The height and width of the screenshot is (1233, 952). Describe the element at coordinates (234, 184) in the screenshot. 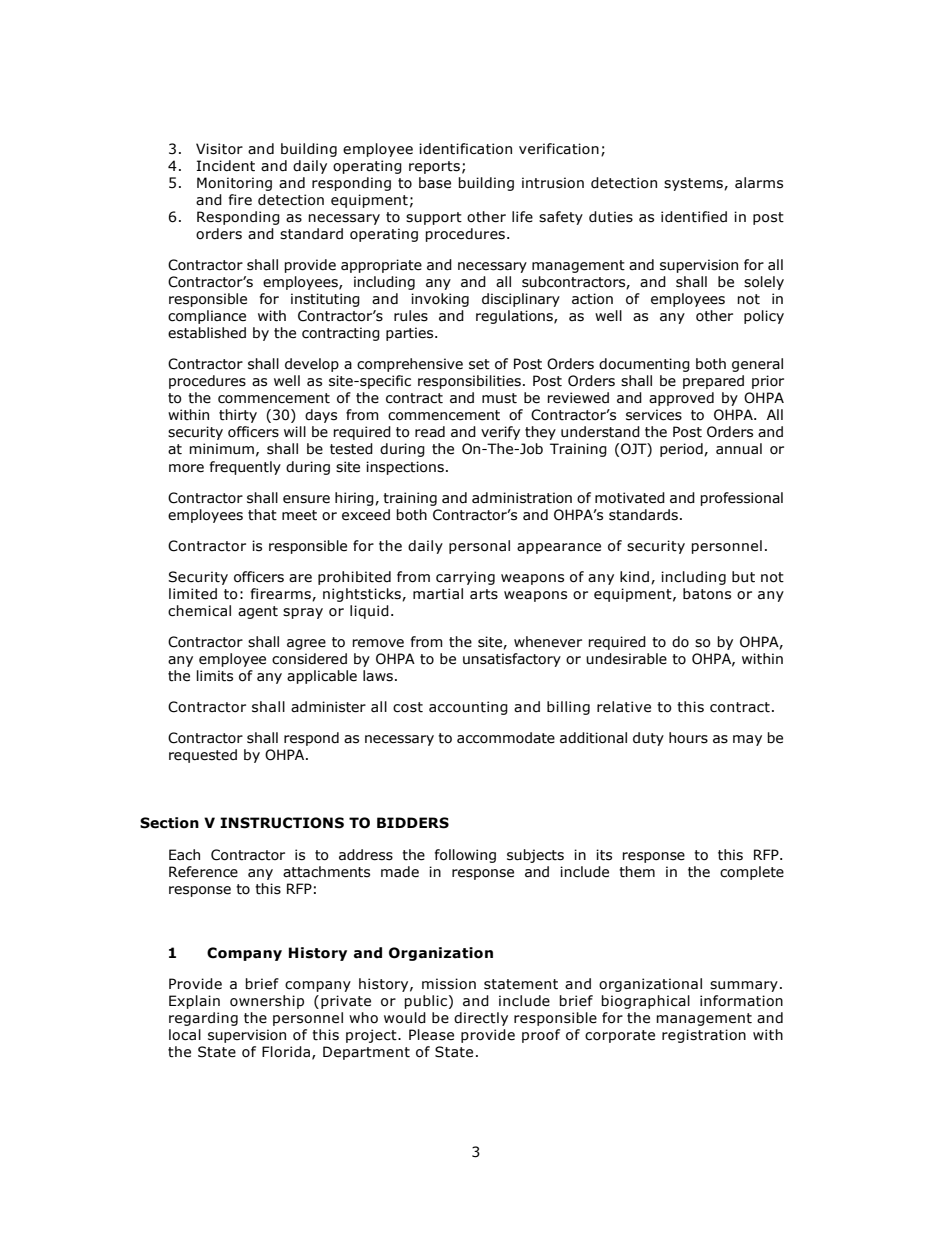

I see `Monitoring` at that location.
